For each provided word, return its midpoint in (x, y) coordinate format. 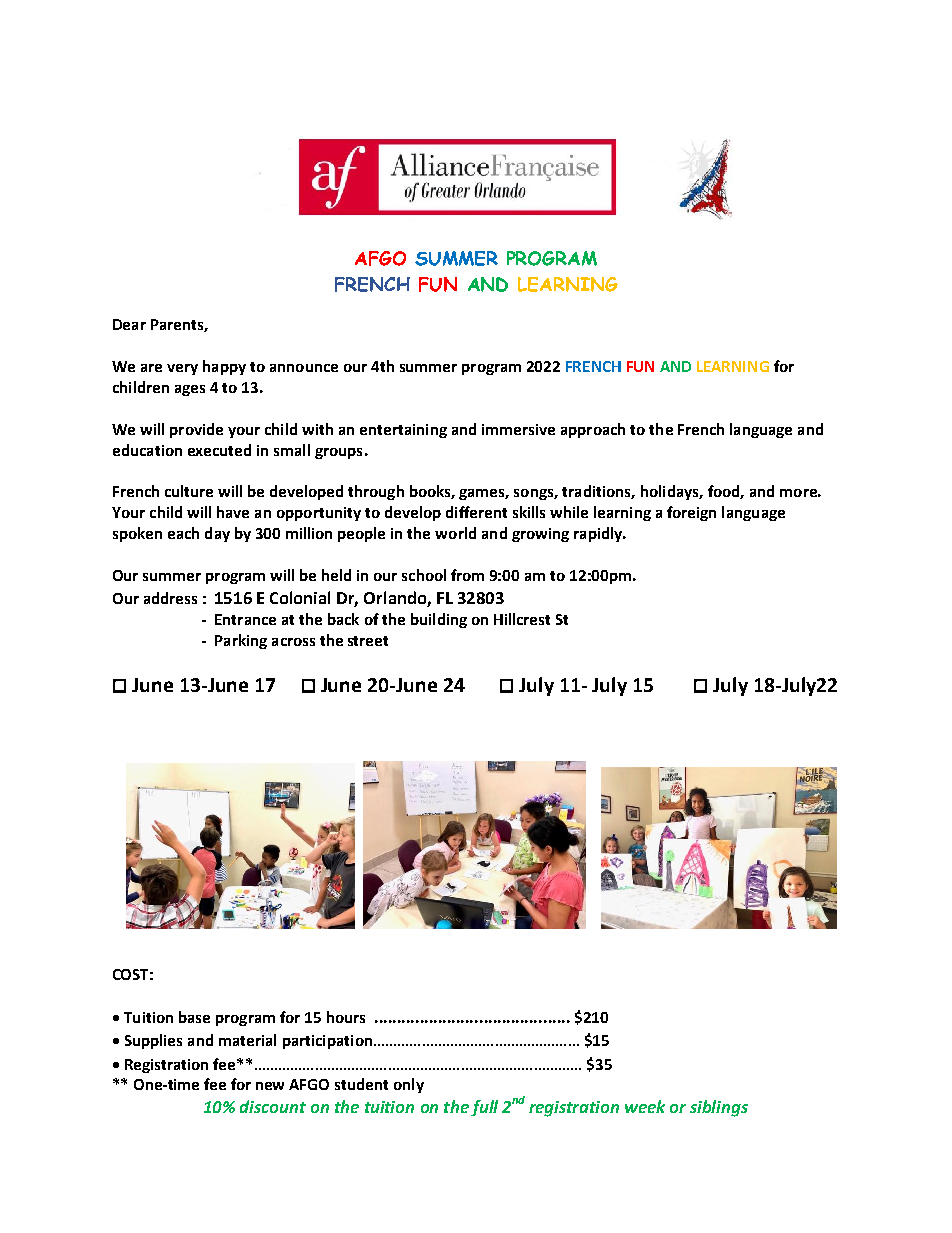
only (409, 1085)
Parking (241, 641)
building (439, 620)
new (270, 1086)
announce (304, 368)
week (645, 1106)
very (182, 369)
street (368, 641)
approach (593, 430)
